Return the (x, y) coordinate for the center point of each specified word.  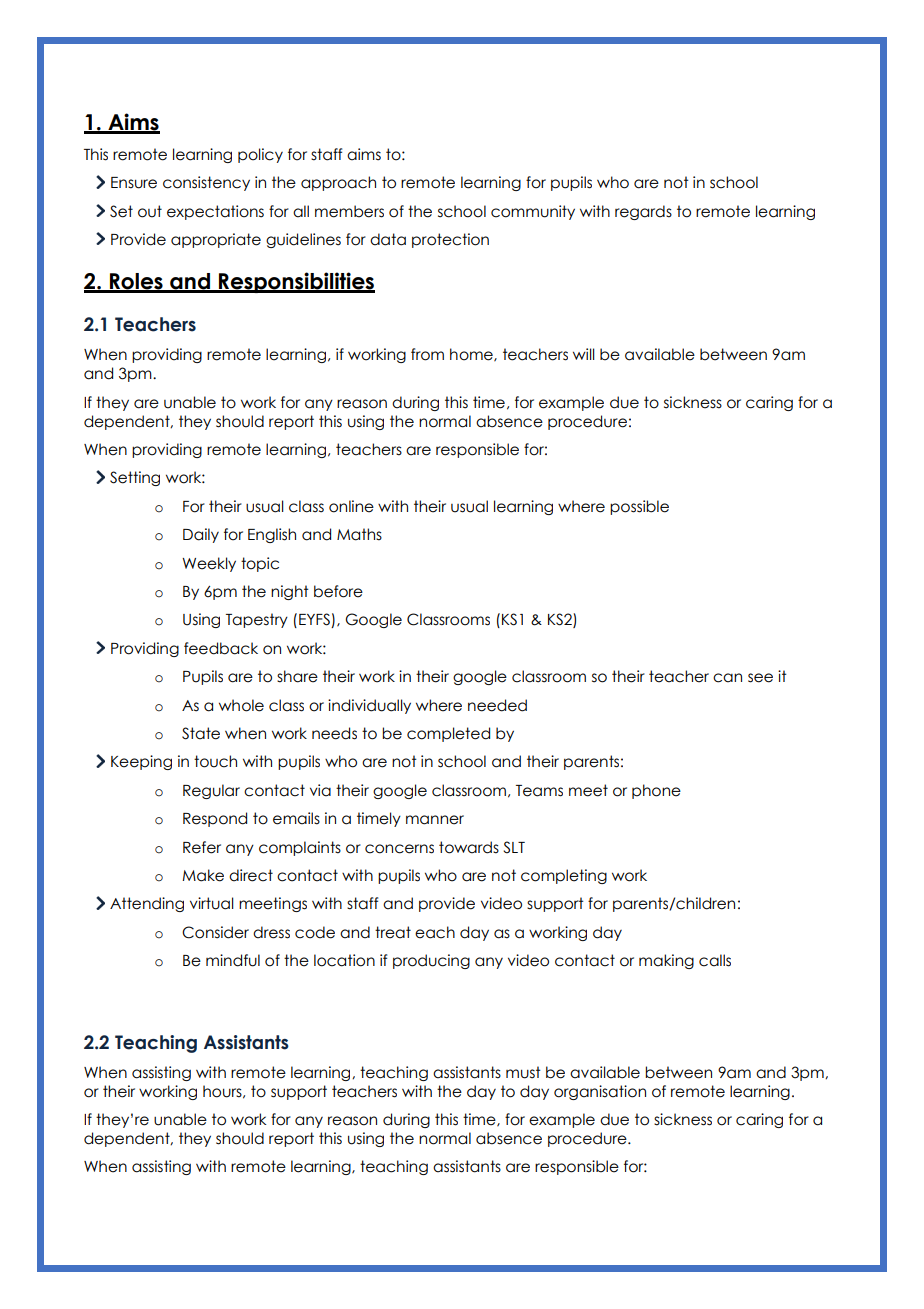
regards (643, 212)
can (727, 678)
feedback (221, 648)
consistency (206, 183)
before (338, 591)
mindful (233, 960)
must (523, 1072)
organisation (600, 1092)
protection (450, 240)
